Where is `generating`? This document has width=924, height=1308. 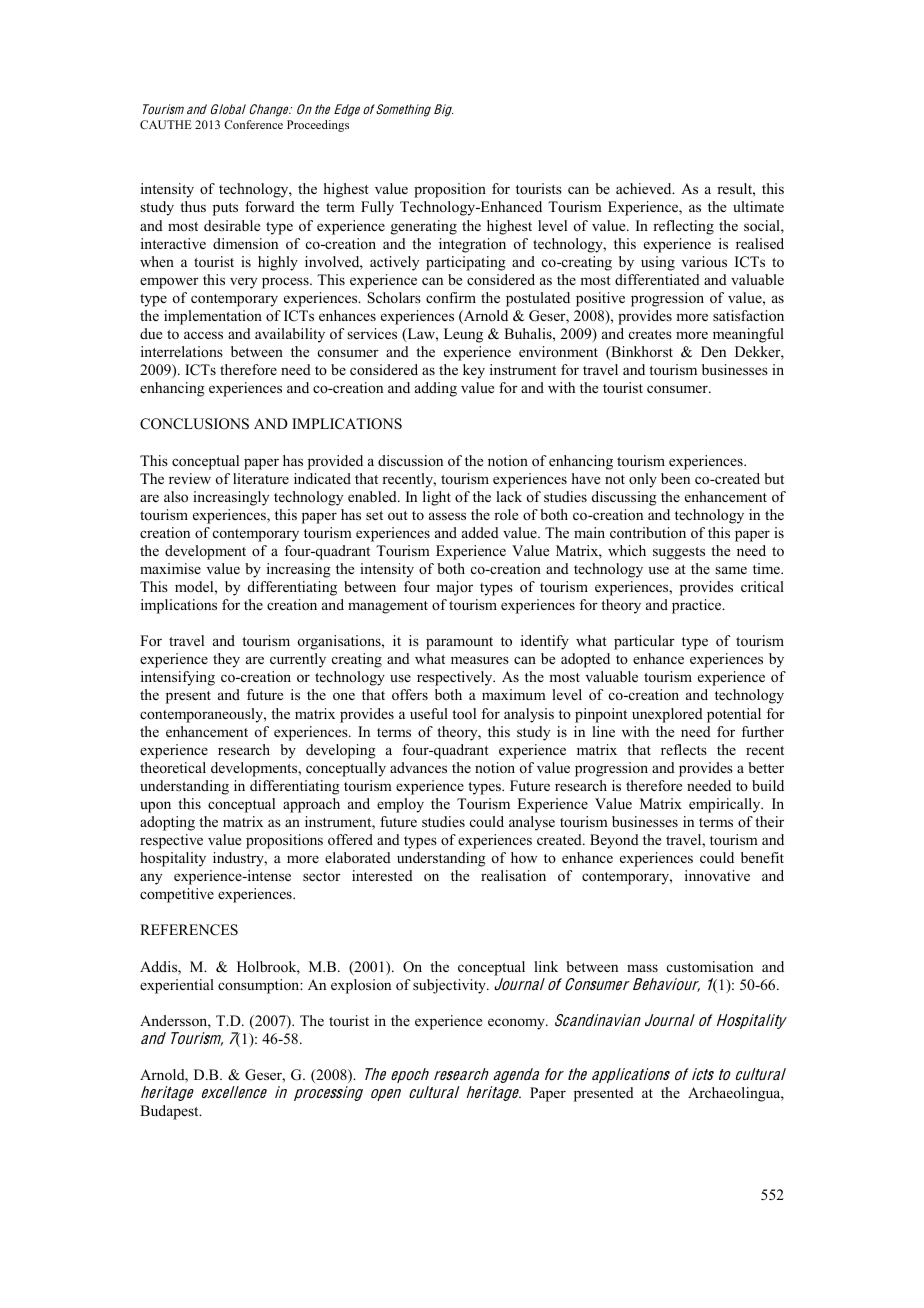 generating is located at coordinates (424, 227).
